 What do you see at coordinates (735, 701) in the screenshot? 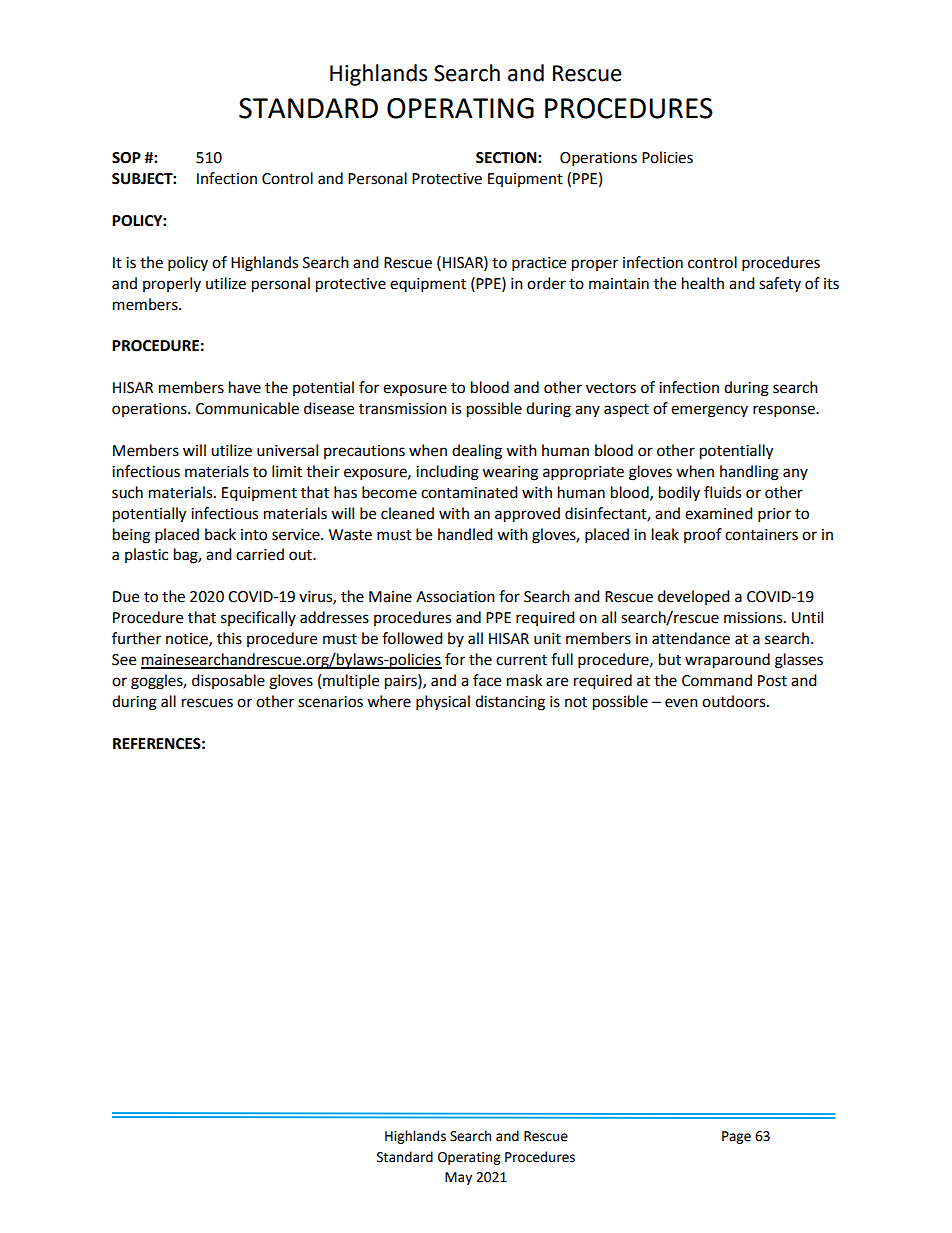
I see `outdoors` at bounding box center [735, 701].
